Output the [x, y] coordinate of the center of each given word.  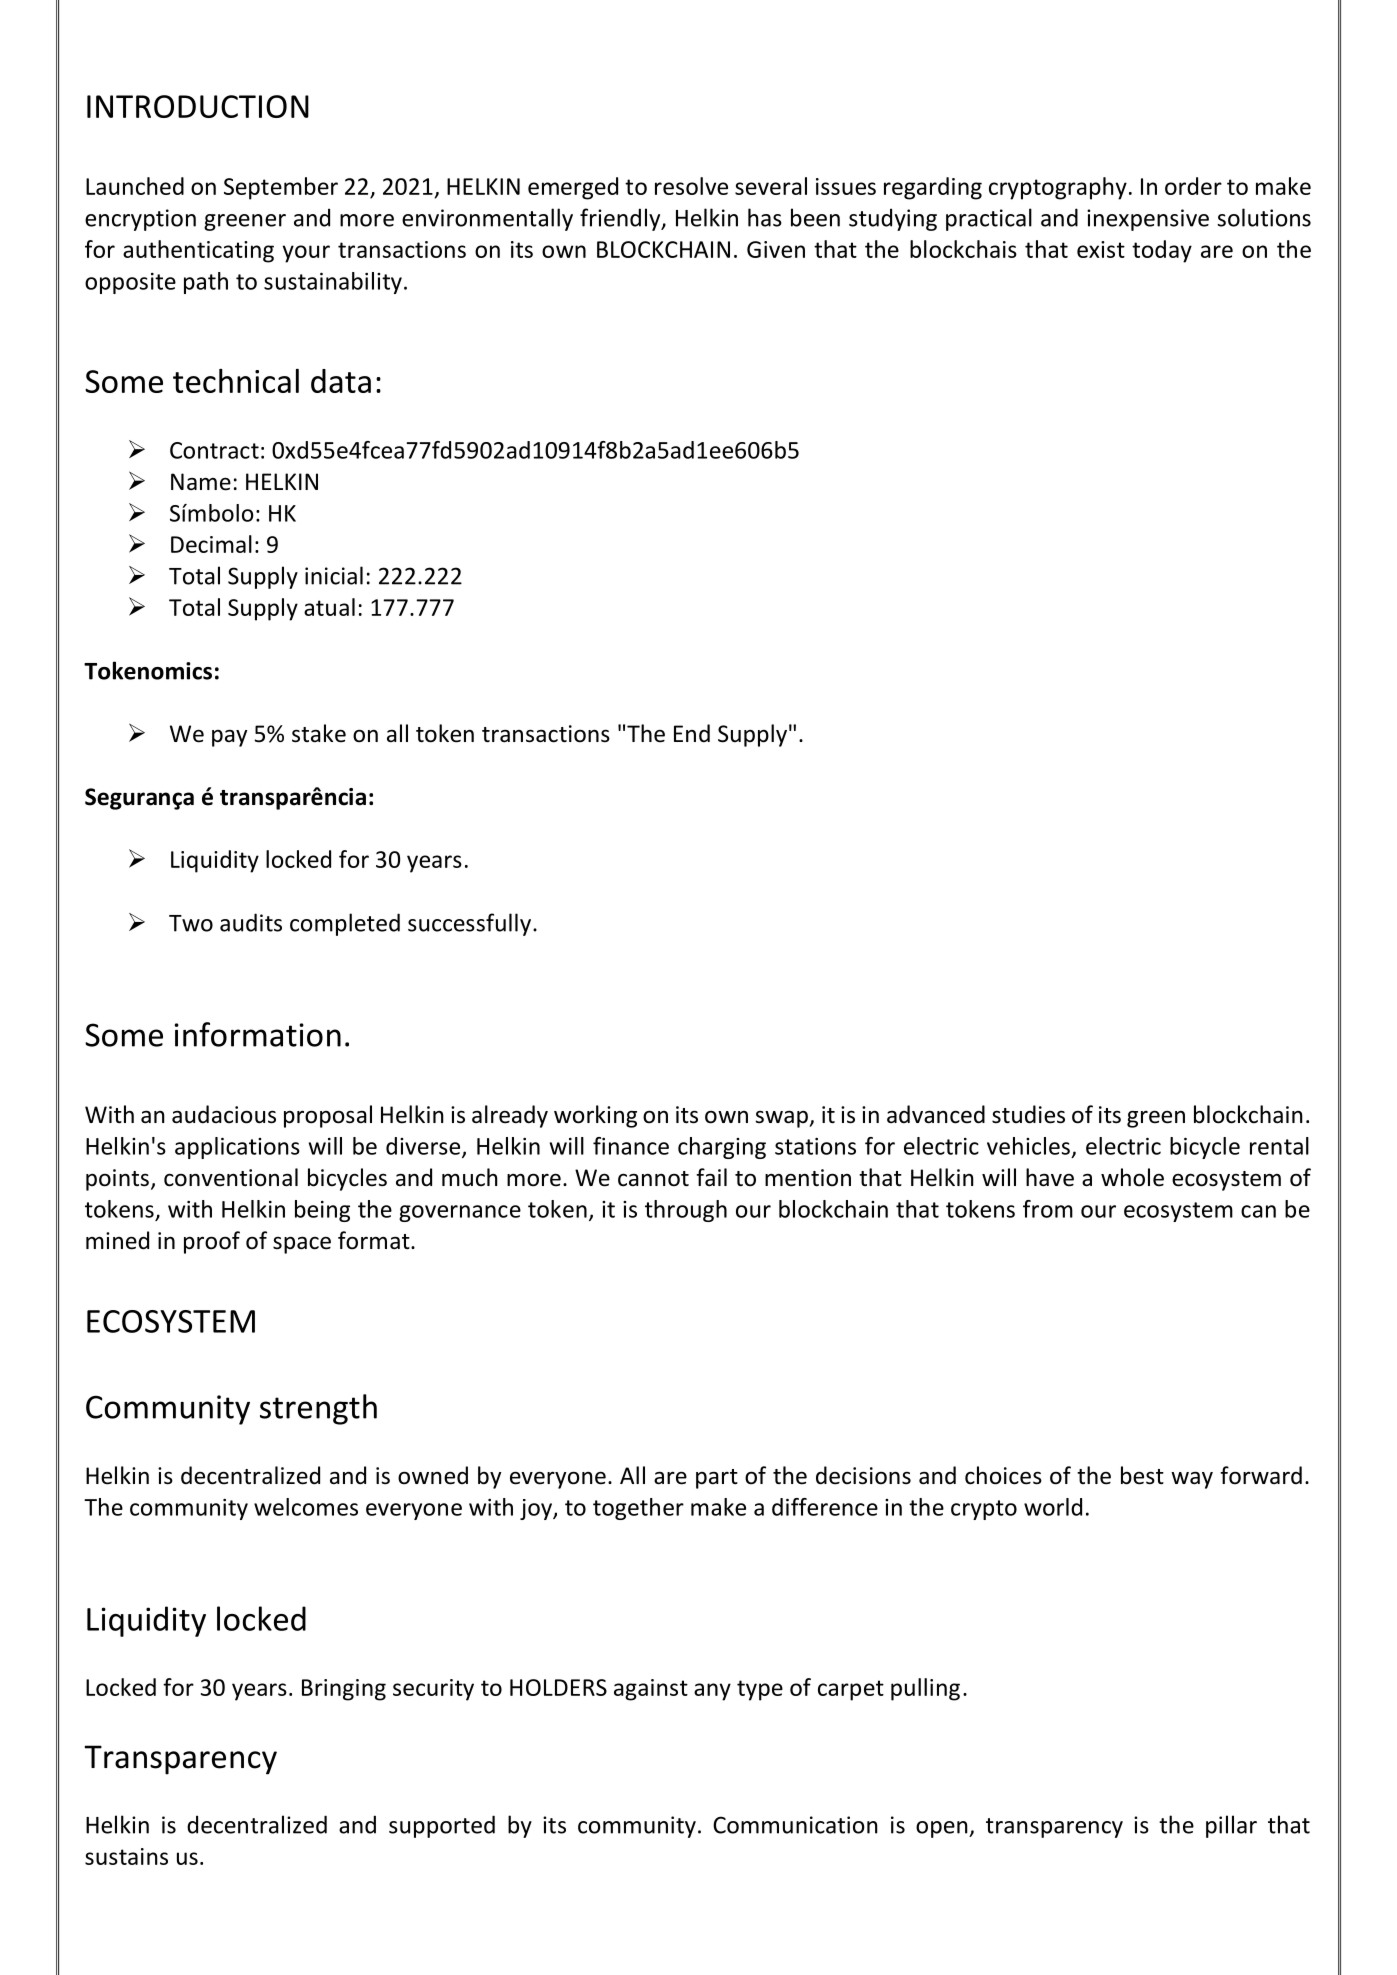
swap [782, 1119]
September [281, 188]
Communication [795, 1825]
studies [1028, 1114]
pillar [1231, 1826]
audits [251, 922]
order [1193, 186]
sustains [126, 1856]
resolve [691, 186]
